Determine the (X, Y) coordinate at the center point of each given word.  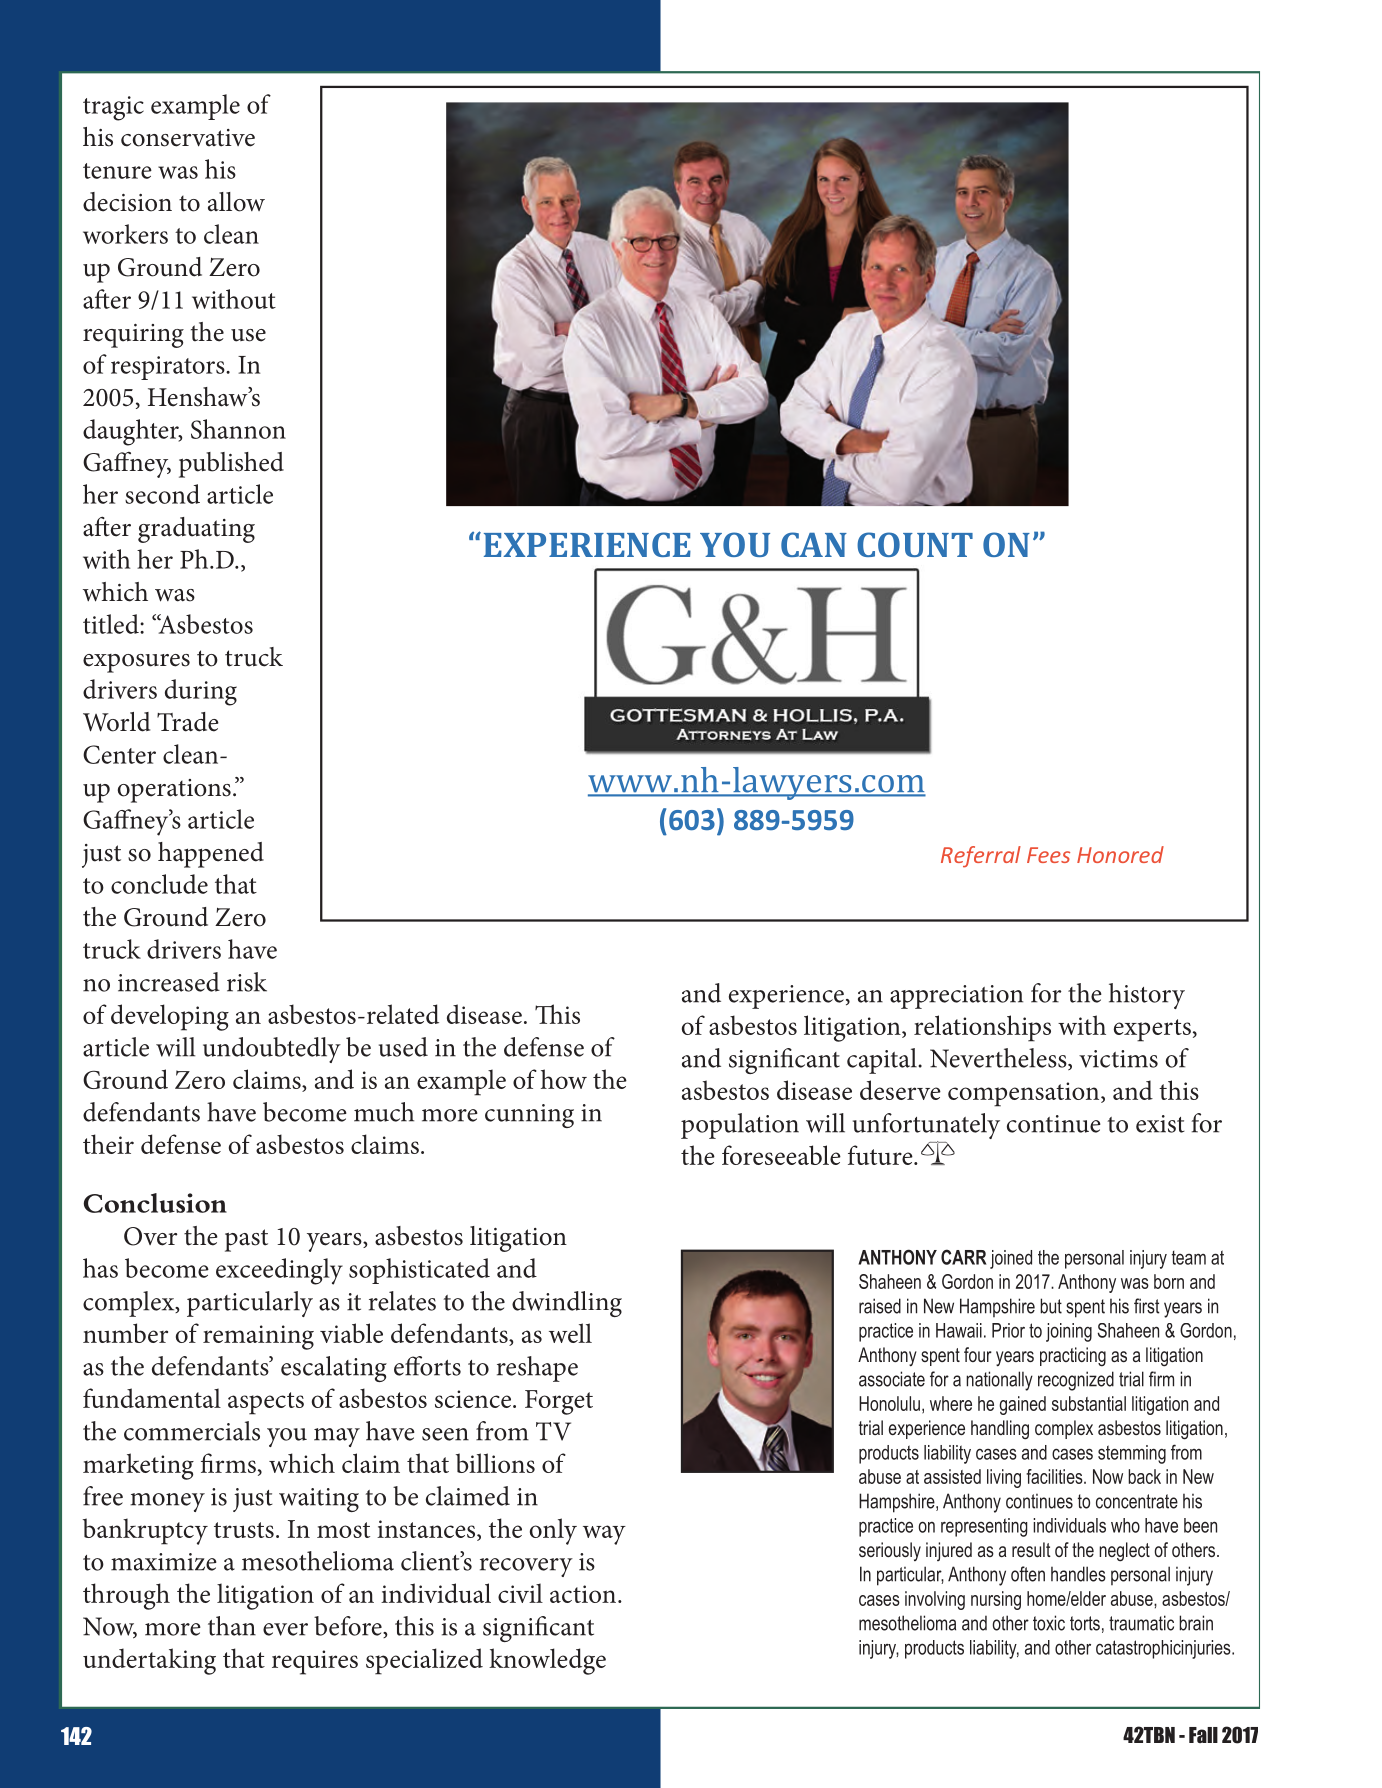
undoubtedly (272, 1050)
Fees (1048, 855)
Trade (188, 722)
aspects (266, 1403)
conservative (188, 138)
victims (1118, 1059)
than (232, 1626)
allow (236, 202)
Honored (1120, 854)
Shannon (238, 429)
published (231, 465)
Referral (981, 857)
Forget (559, 1402)
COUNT (915, 544)
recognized (1076, 1381)
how (564, 1079)
